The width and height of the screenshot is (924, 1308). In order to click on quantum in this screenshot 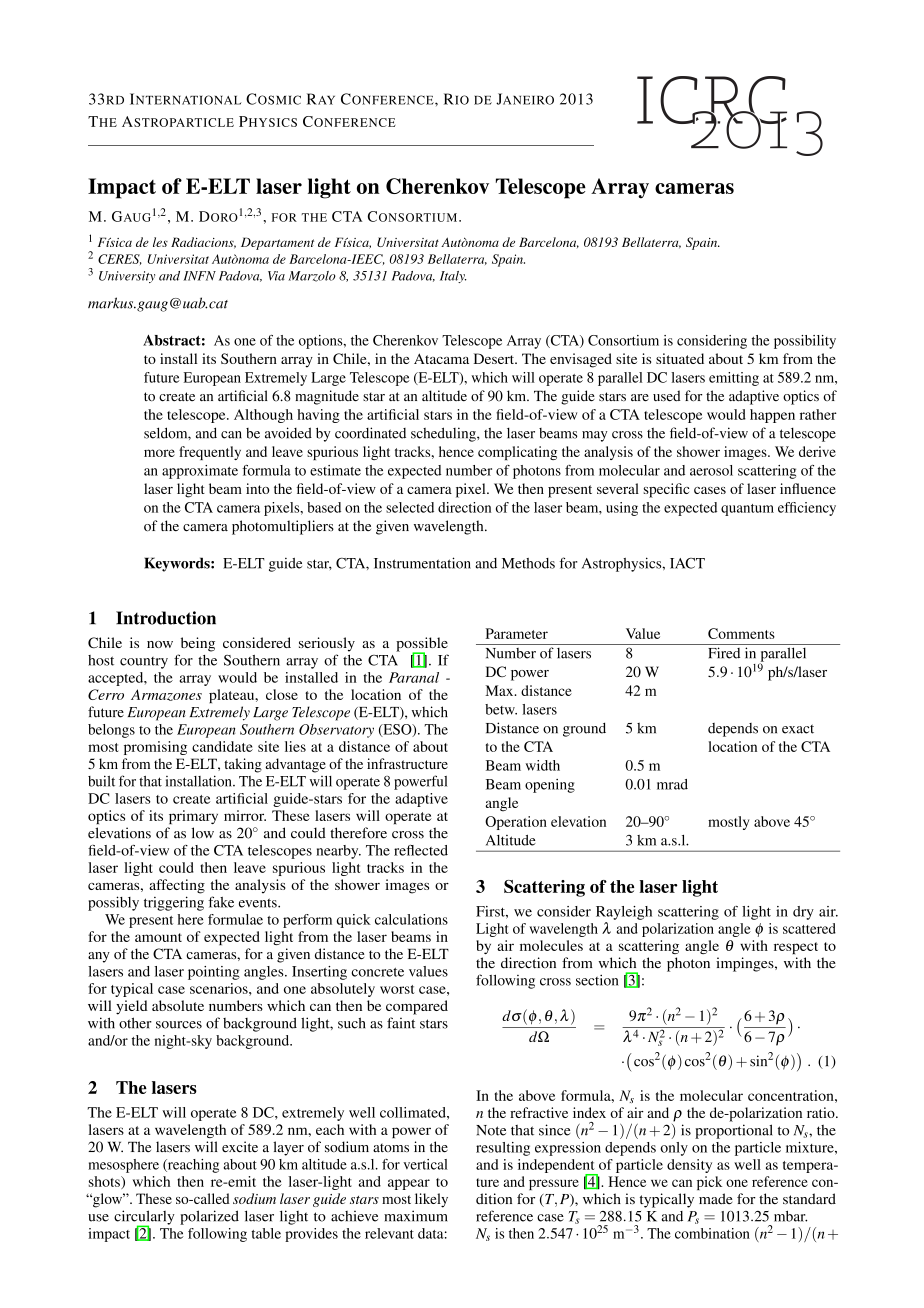, I will do `click(747, 510)`.
